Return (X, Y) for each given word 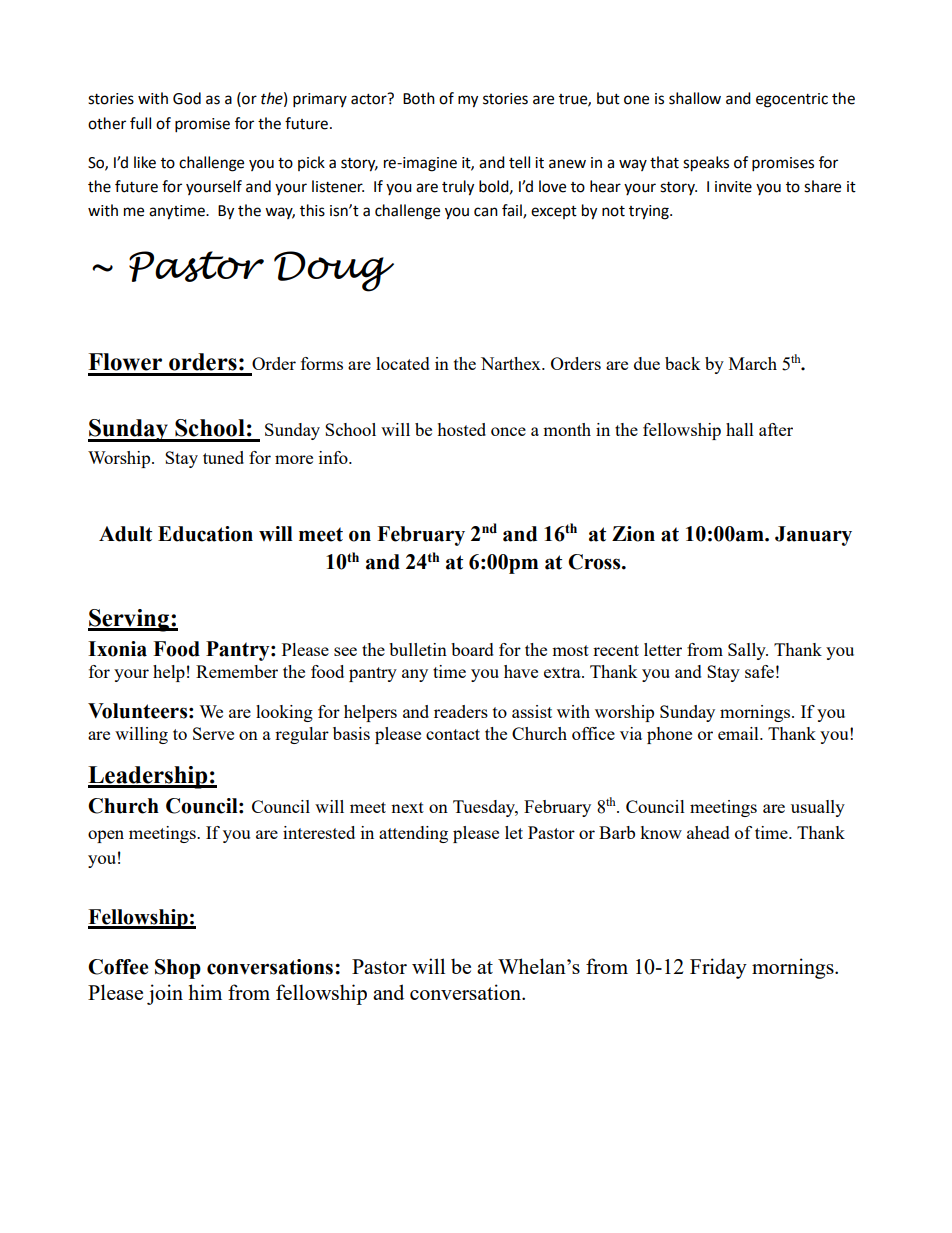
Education (205, 534)
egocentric (792, 100)
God (187, 98)
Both (419, 98)
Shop (178, 969)
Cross (595, 562)
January (813, 536)
